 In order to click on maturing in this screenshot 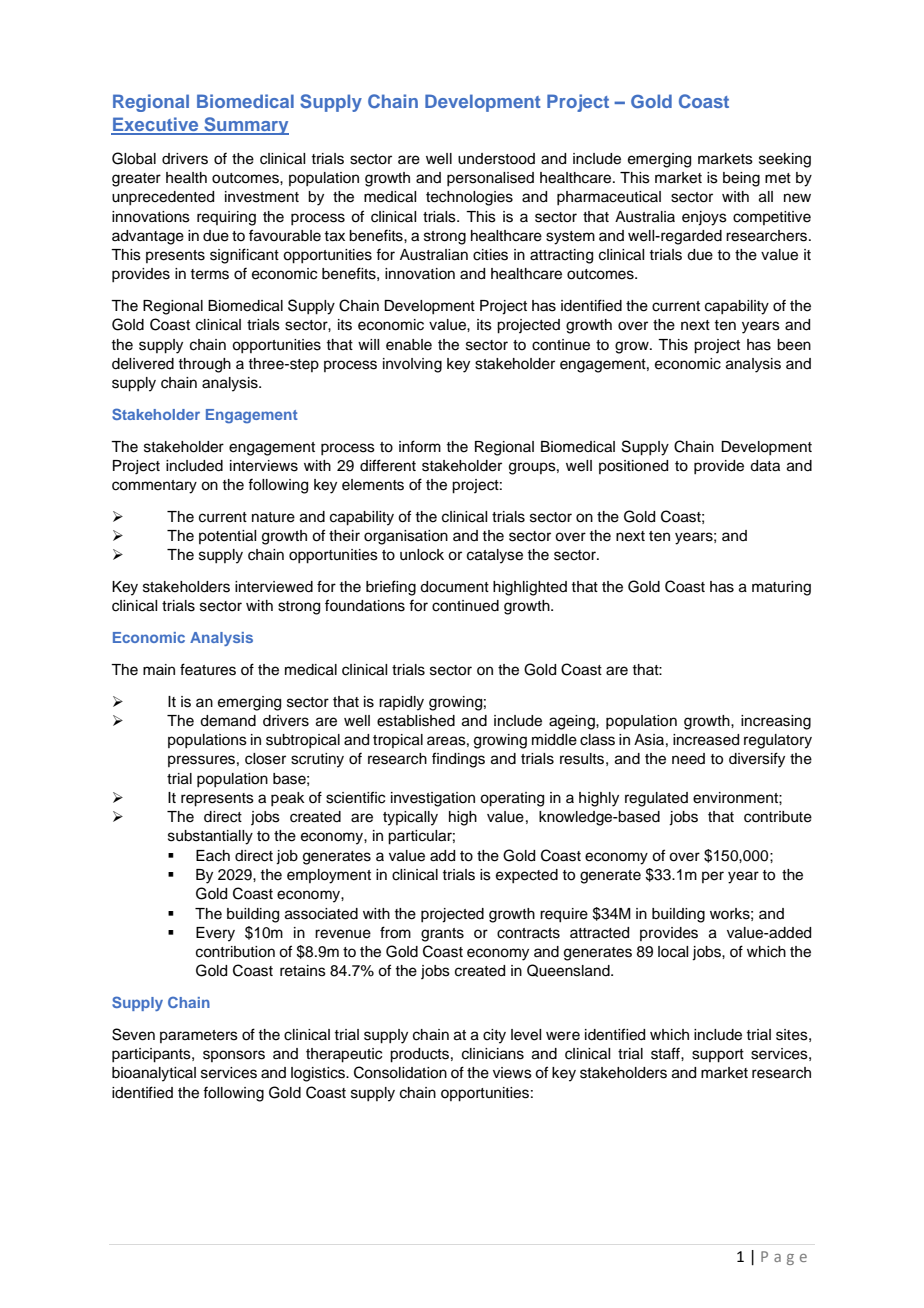, I will do `click(781, 588)`.
